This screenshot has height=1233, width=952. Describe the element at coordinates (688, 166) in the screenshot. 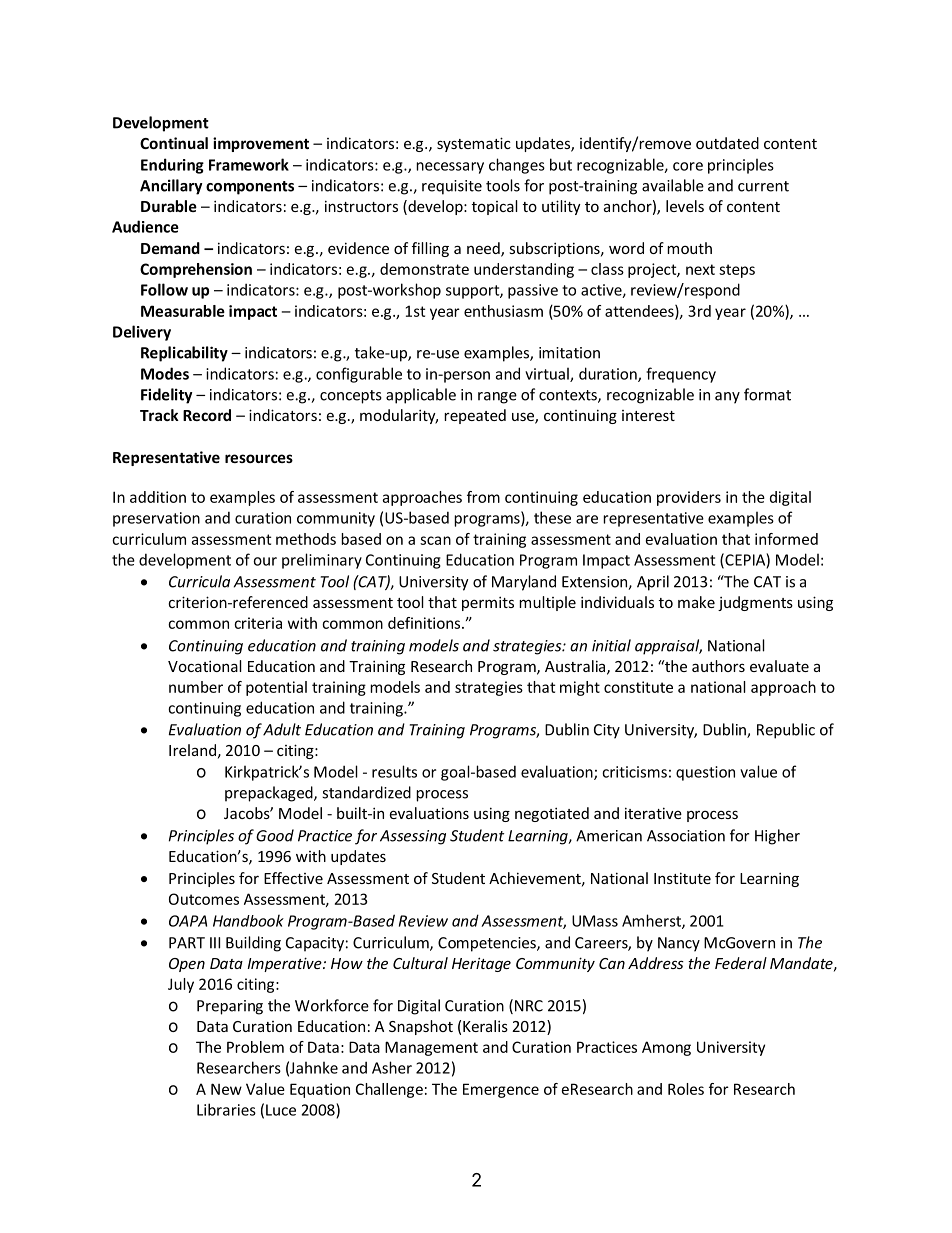

I see `core` at that location.
